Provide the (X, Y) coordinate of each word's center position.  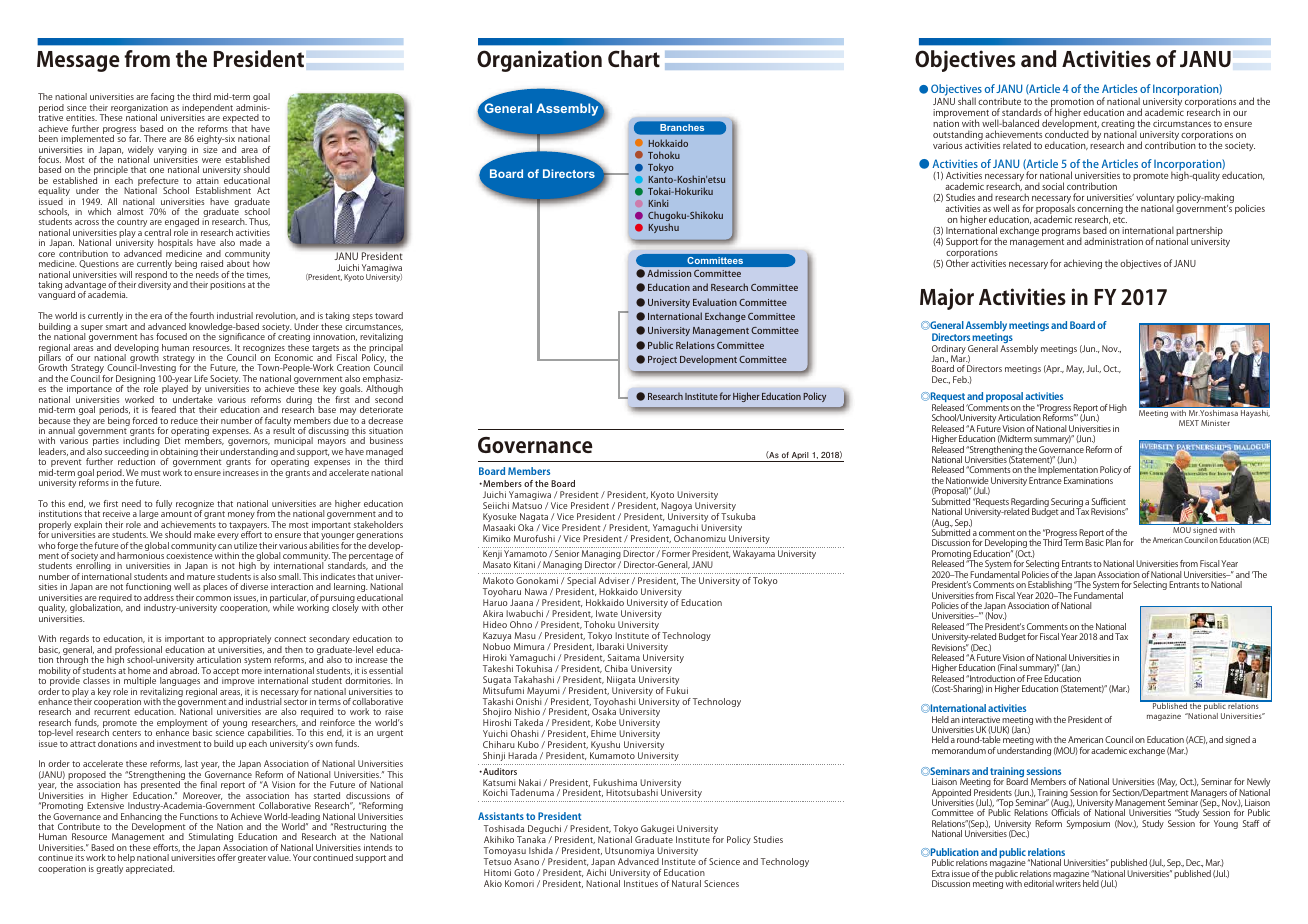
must (151, 473)
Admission (669, 273)
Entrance (1045, 480)
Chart (634, 58)
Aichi (596, 872)
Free (1034, 678)
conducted (1067, 133)
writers (1068, 883)
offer (226, 857)
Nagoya (676, 508)
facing (162, 99)
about (238, 263)
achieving (1083, 264)
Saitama (624, 657)
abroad (184, 670)
